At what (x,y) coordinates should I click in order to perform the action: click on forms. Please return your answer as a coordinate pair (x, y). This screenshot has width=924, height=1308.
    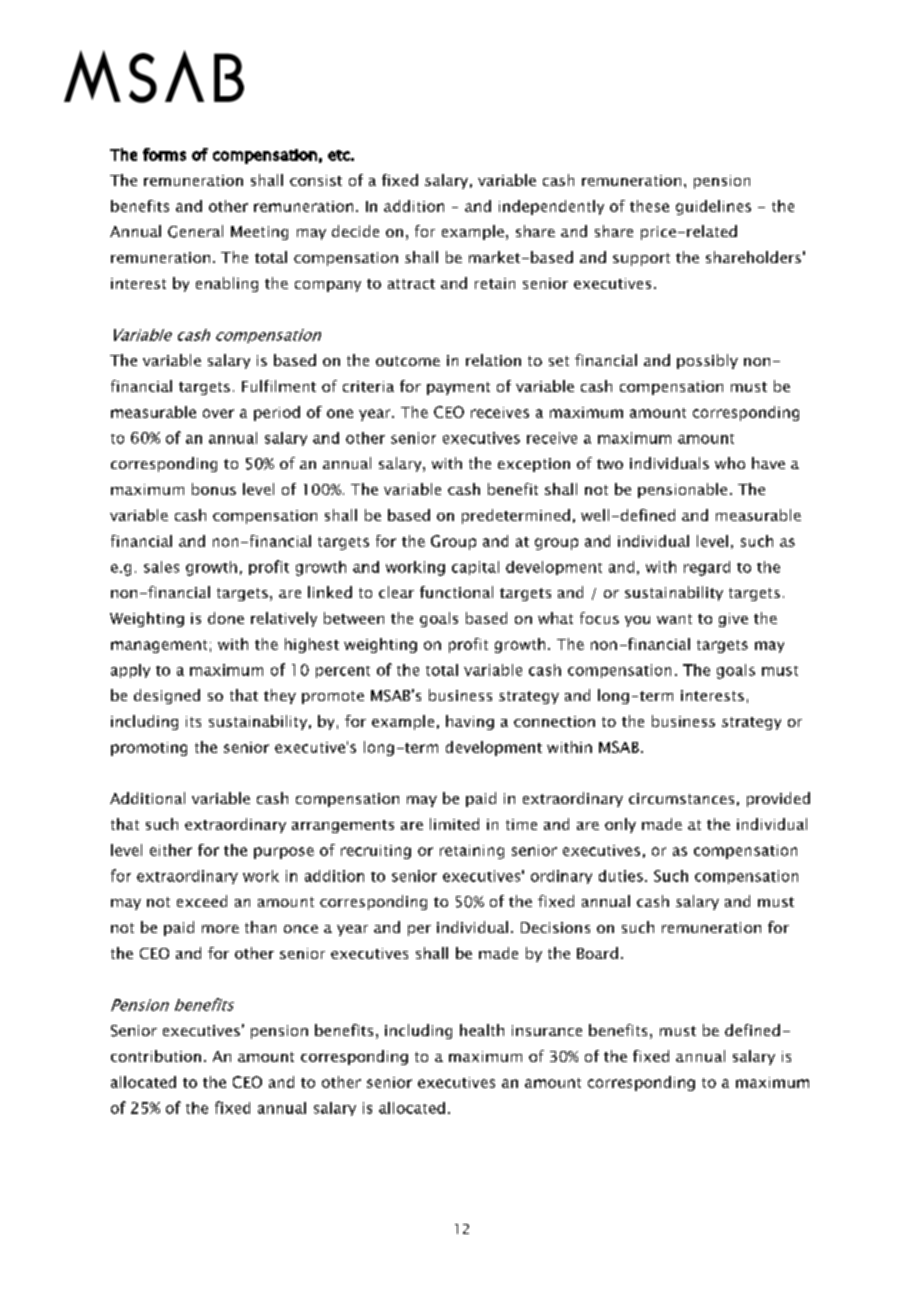
    Looking at the image, I should click on (164, 154).
